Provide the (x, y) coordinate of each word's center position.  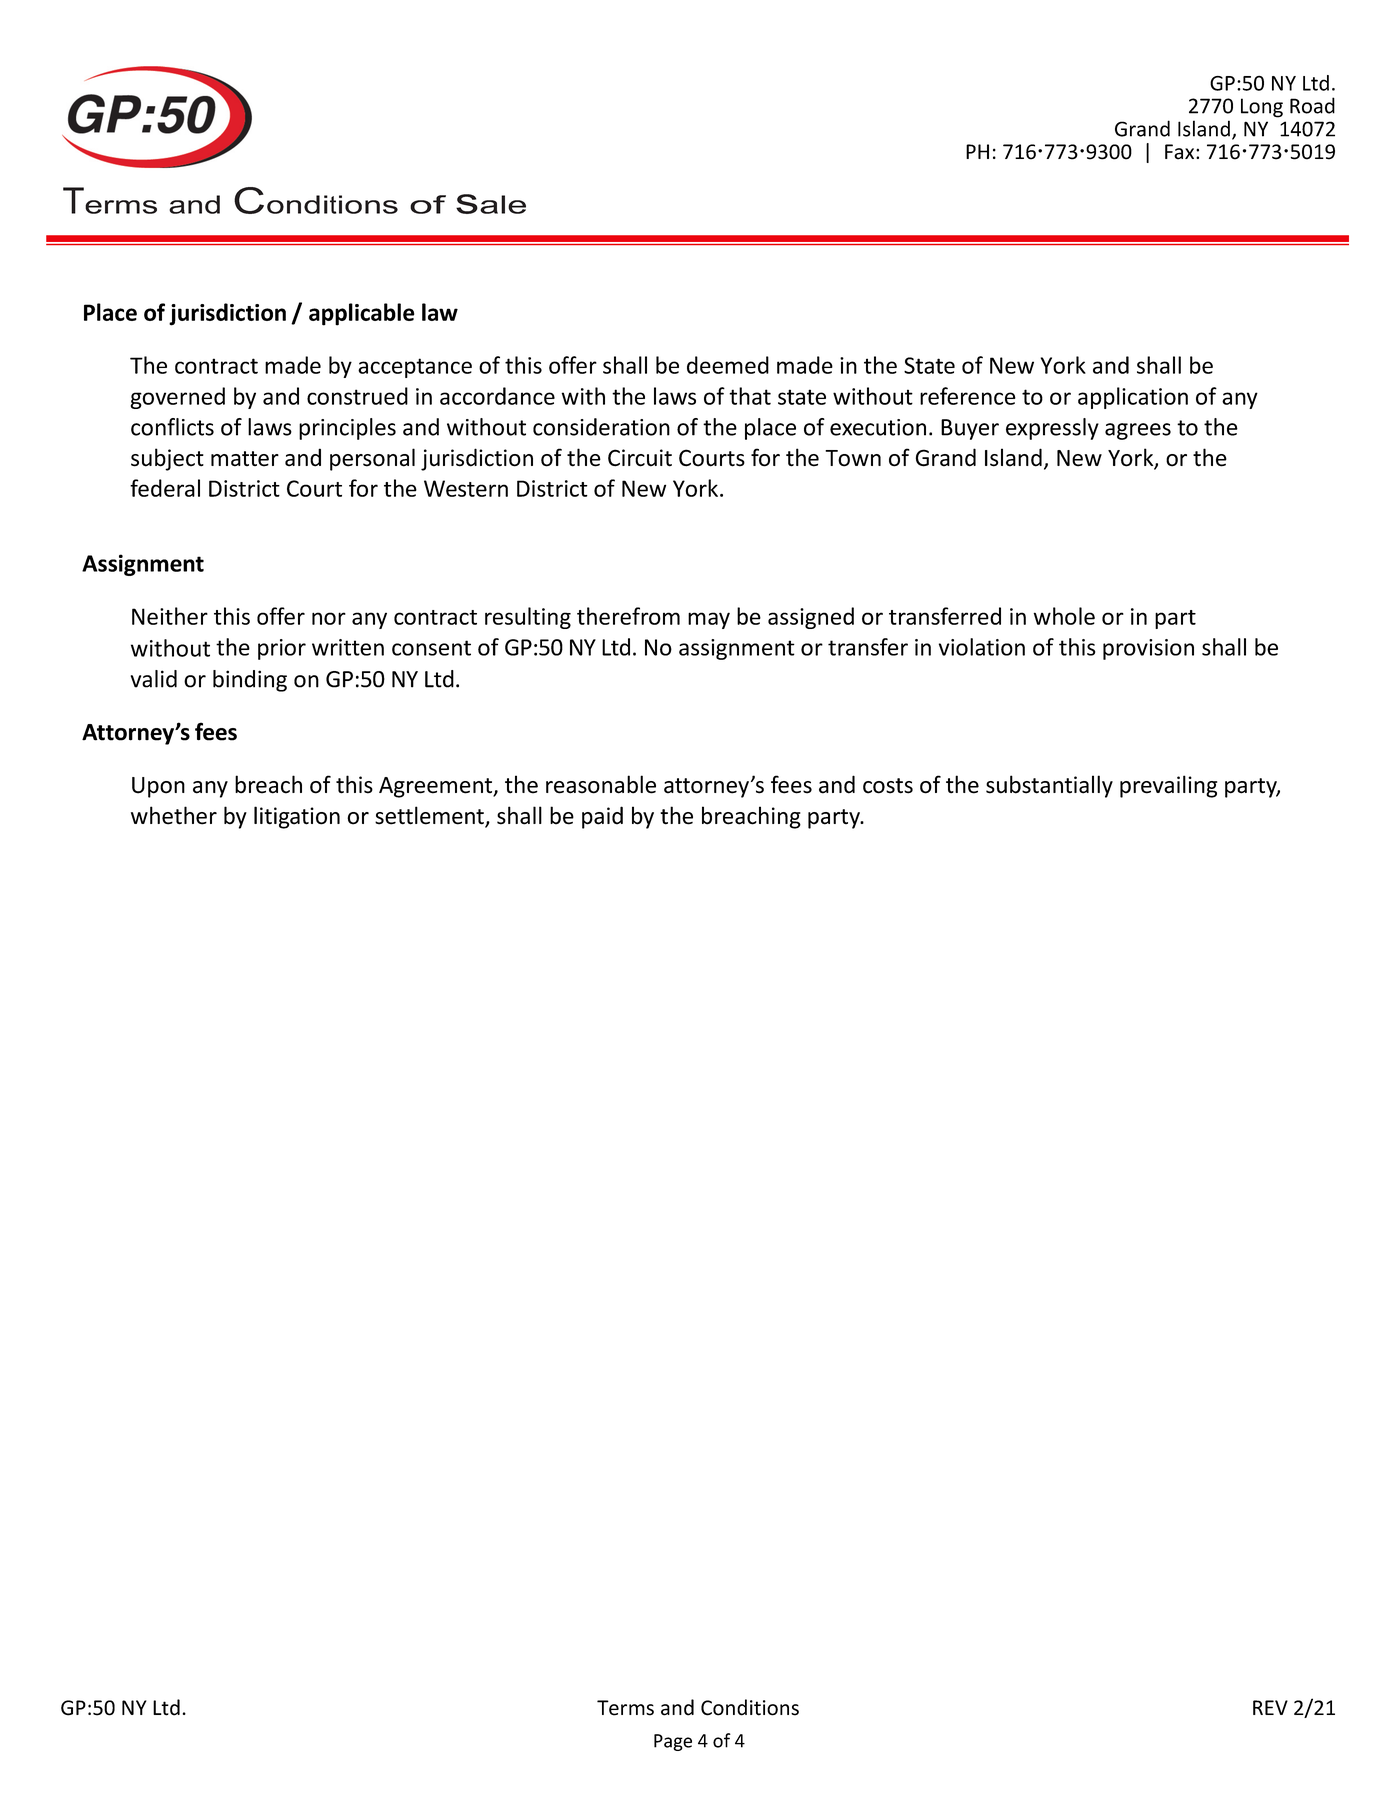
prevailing (1168, 786)
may (709, 620)
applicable (361, 314)
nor (329, 618)
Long (1262, 108)
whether (174, 815)
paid (602, 817)
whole (1064, 616)
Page (673, 1742)
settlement (430, 816)
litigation (297, 817)
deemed (728, 365)
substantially (1049, 786)
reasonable (601, 784)
